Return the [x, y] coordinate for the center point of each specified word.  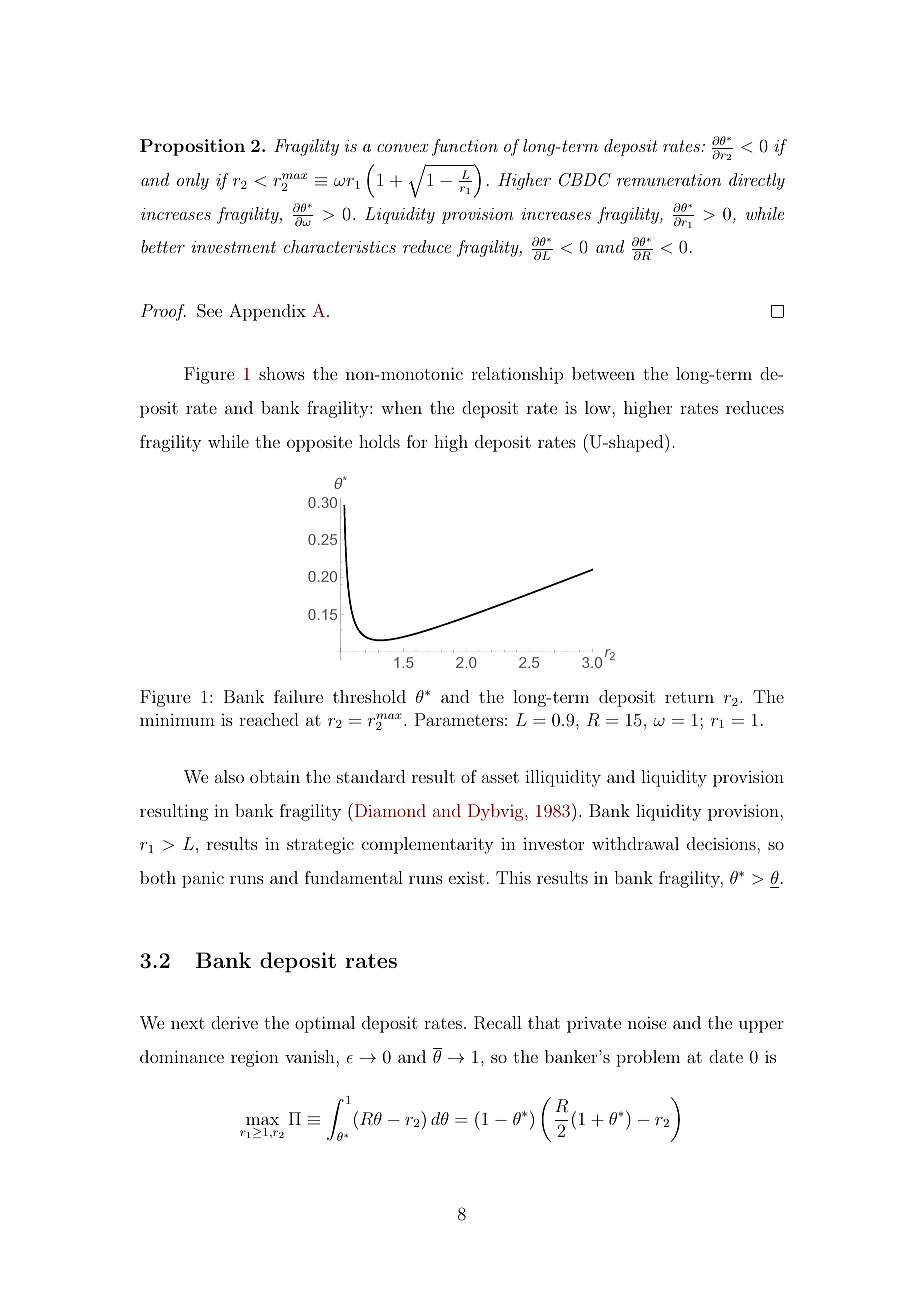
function [465, 147]
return [689, 697]
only [193, 181]
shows [282, 373]
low [599, 407]
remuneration [669, 180]
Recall [497, 1023]
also [229, 776]
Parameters [459, 719]
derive [234, 1022]
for [417, 441]
